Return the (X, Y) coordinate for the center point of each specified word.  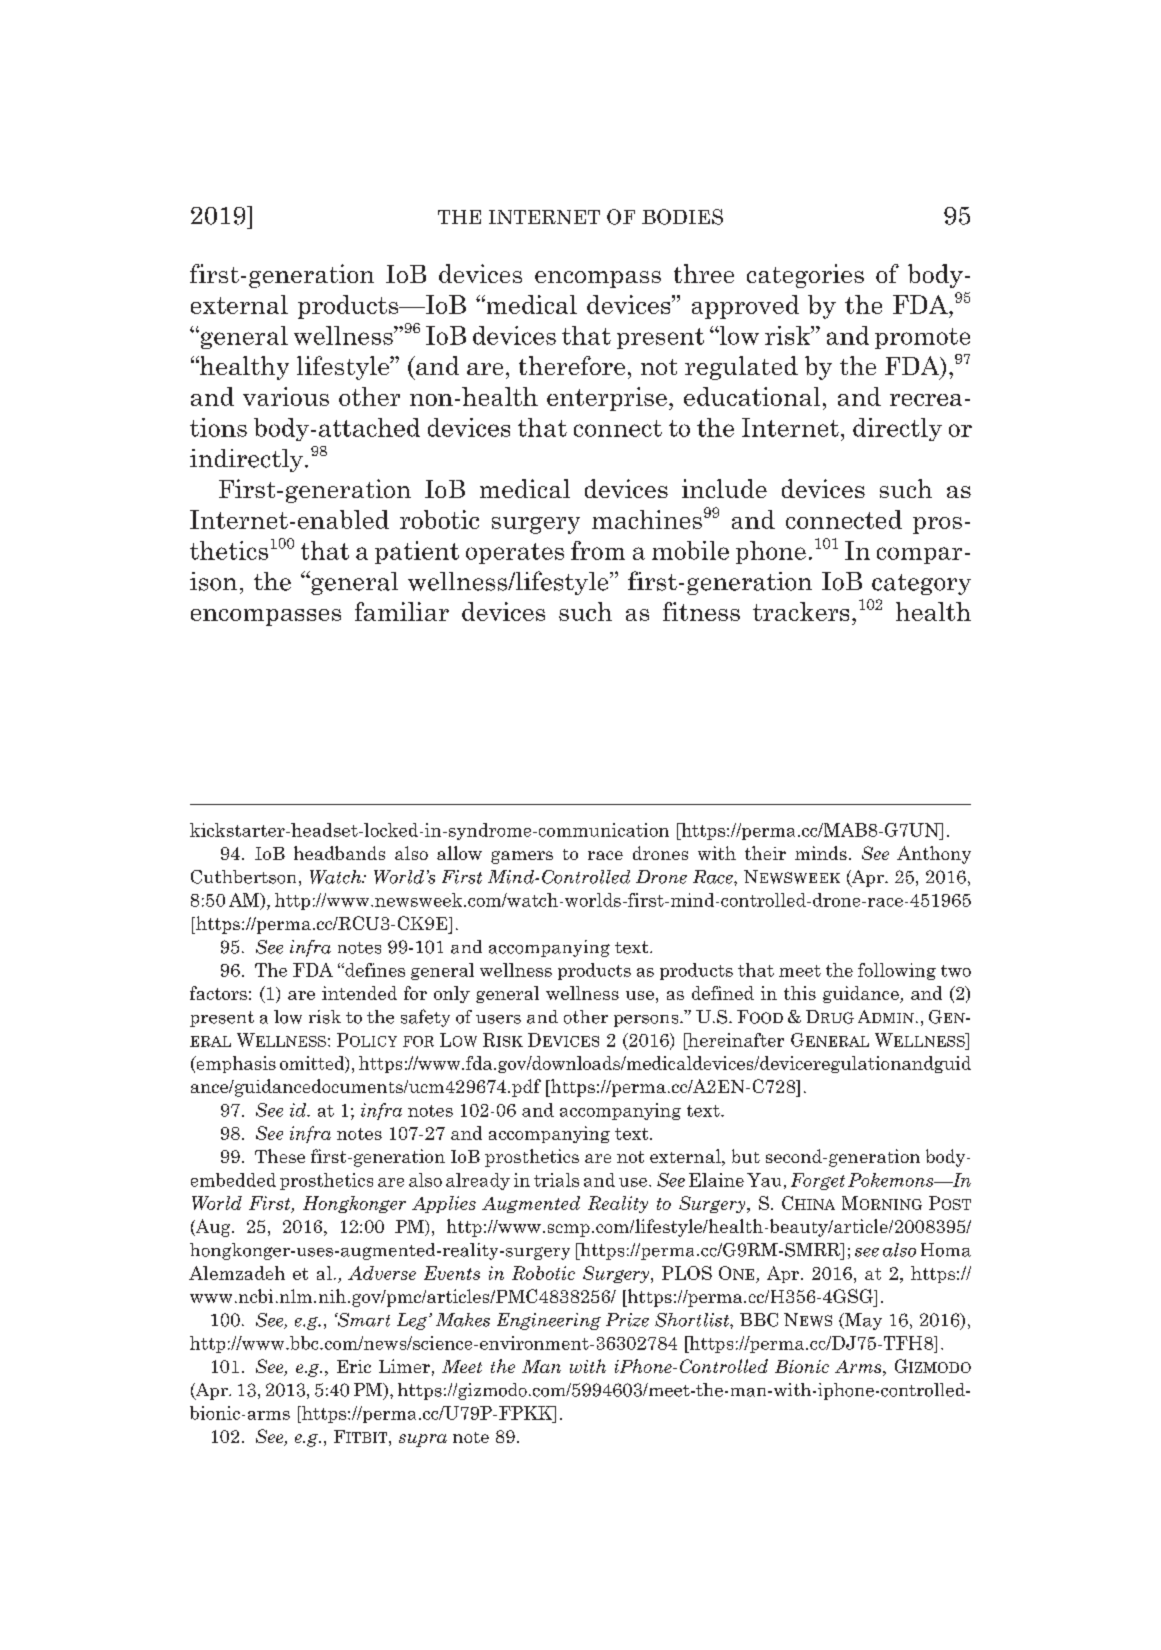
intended (359, 993)
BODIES (682, 217)
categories (805, 276)
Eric (354, 1366)
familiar (402, 611)
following (897, 971)
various (286, 396)
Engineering (549, 1321)
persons (647, 1021)
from (598, 550)
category (921, 584)
